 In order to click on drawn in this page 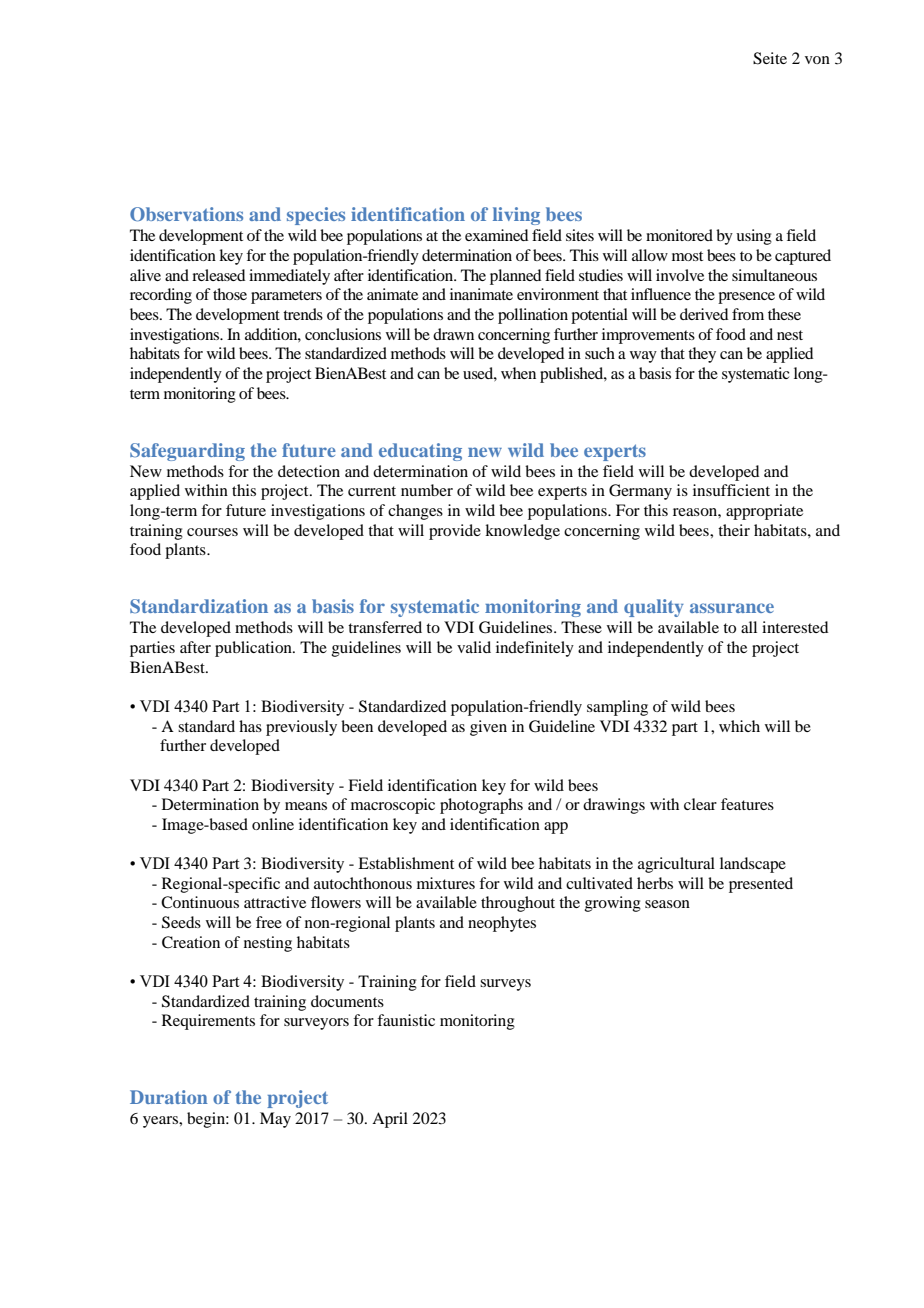, I will do `click(453, 334)`.
